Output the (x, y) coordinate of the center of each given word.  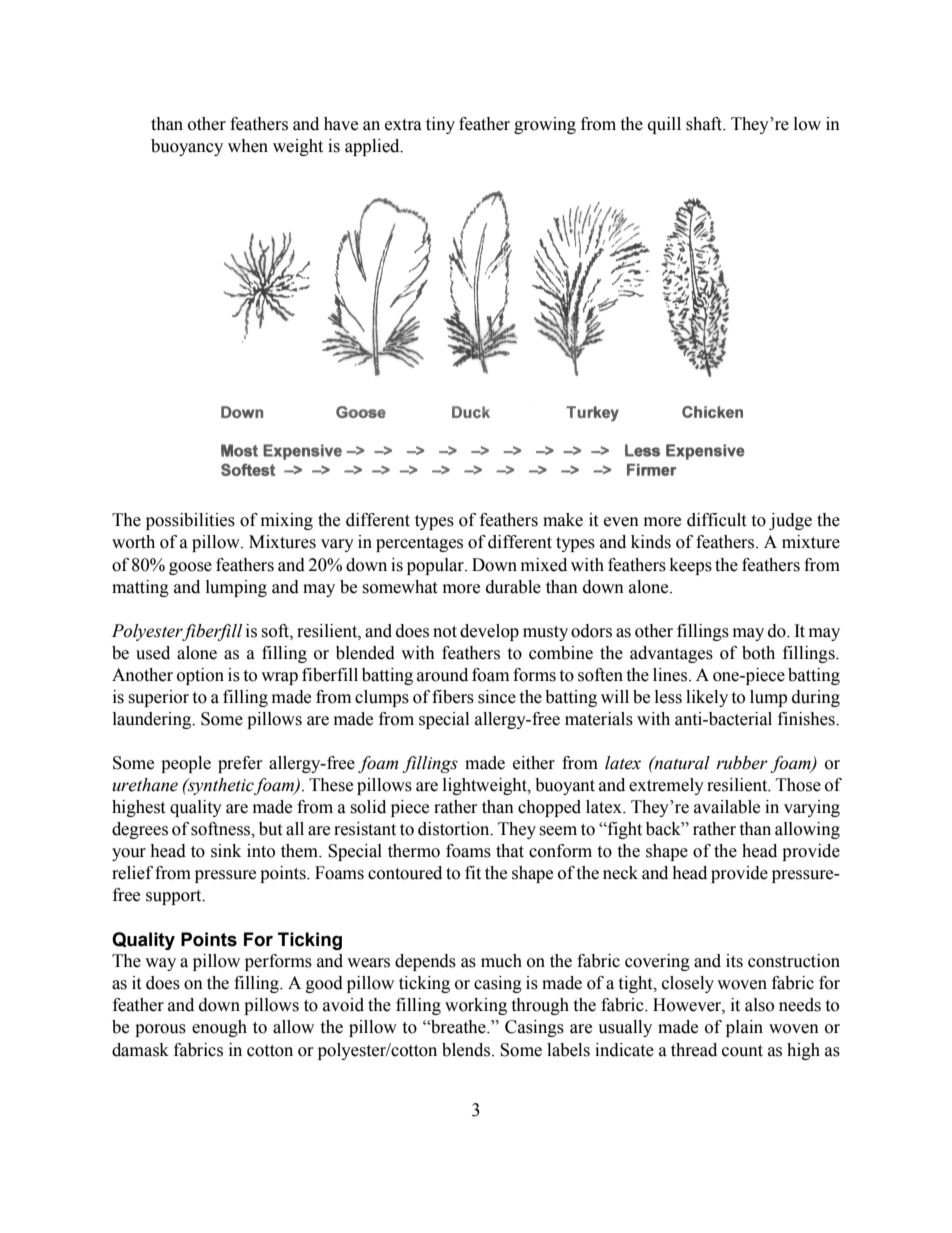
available (727, 807)
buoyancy (187, 147)
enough (219, 1028)
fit (473, 873)
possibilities (190, 521)
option (200, 676)
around (442, 675)
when (248, 146)
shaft (705, 124)
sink (226, 851)
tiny (440, 125)
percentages (419, 544)
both (758, 653)
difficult (716, 520)
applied (373, 147)
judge (790, 521)
